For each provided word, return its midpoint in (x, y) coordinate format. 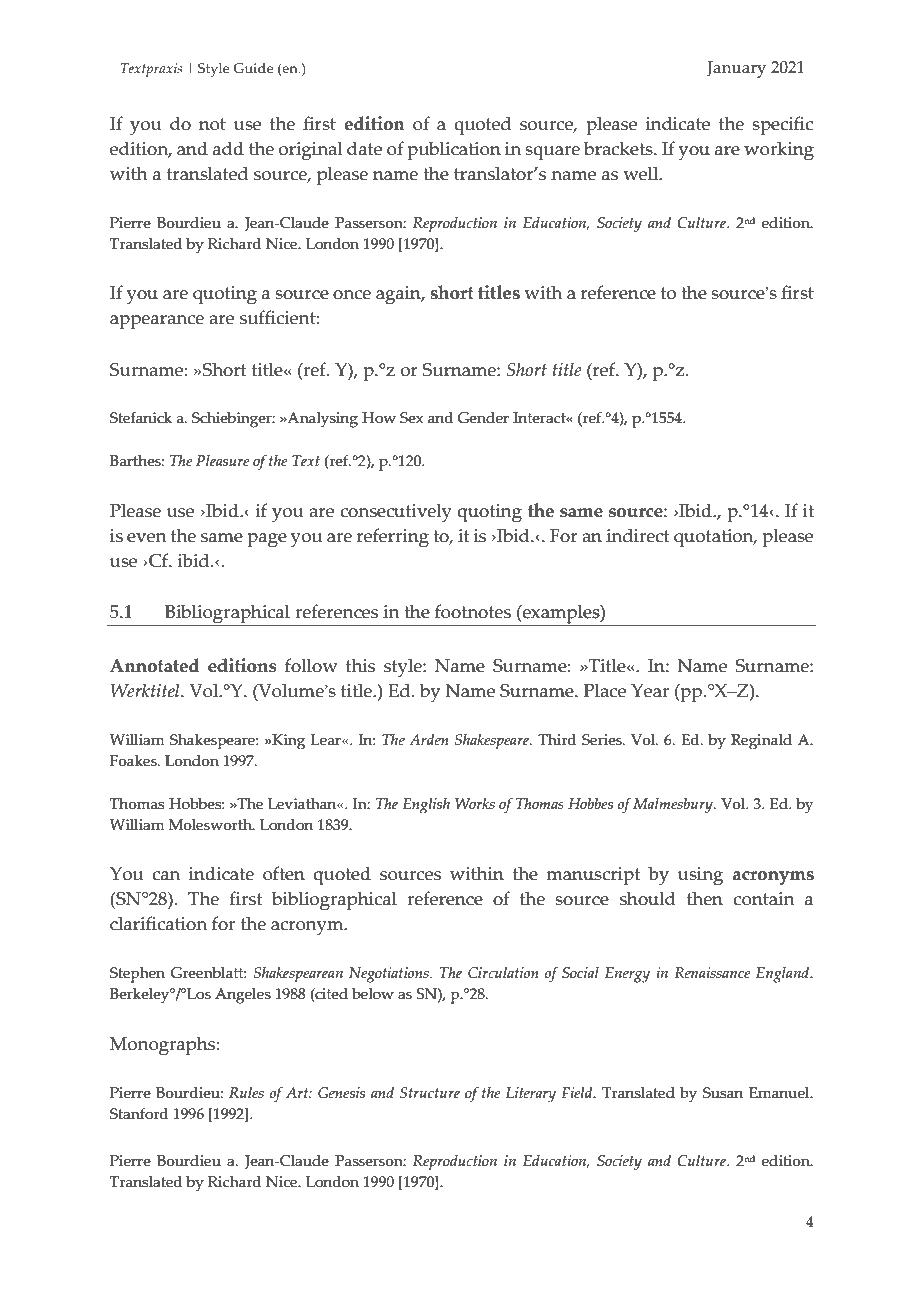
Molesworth (211, 825)
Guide (253, 68)
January (736, 69)
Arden (429, 739)
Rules (246, 1092)
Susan (723, 1093)
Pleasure (222, 461)
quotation (715, 538)
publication (454, 151)
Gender (483, 418)
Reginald (761, 741)
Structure (430, 1093)
